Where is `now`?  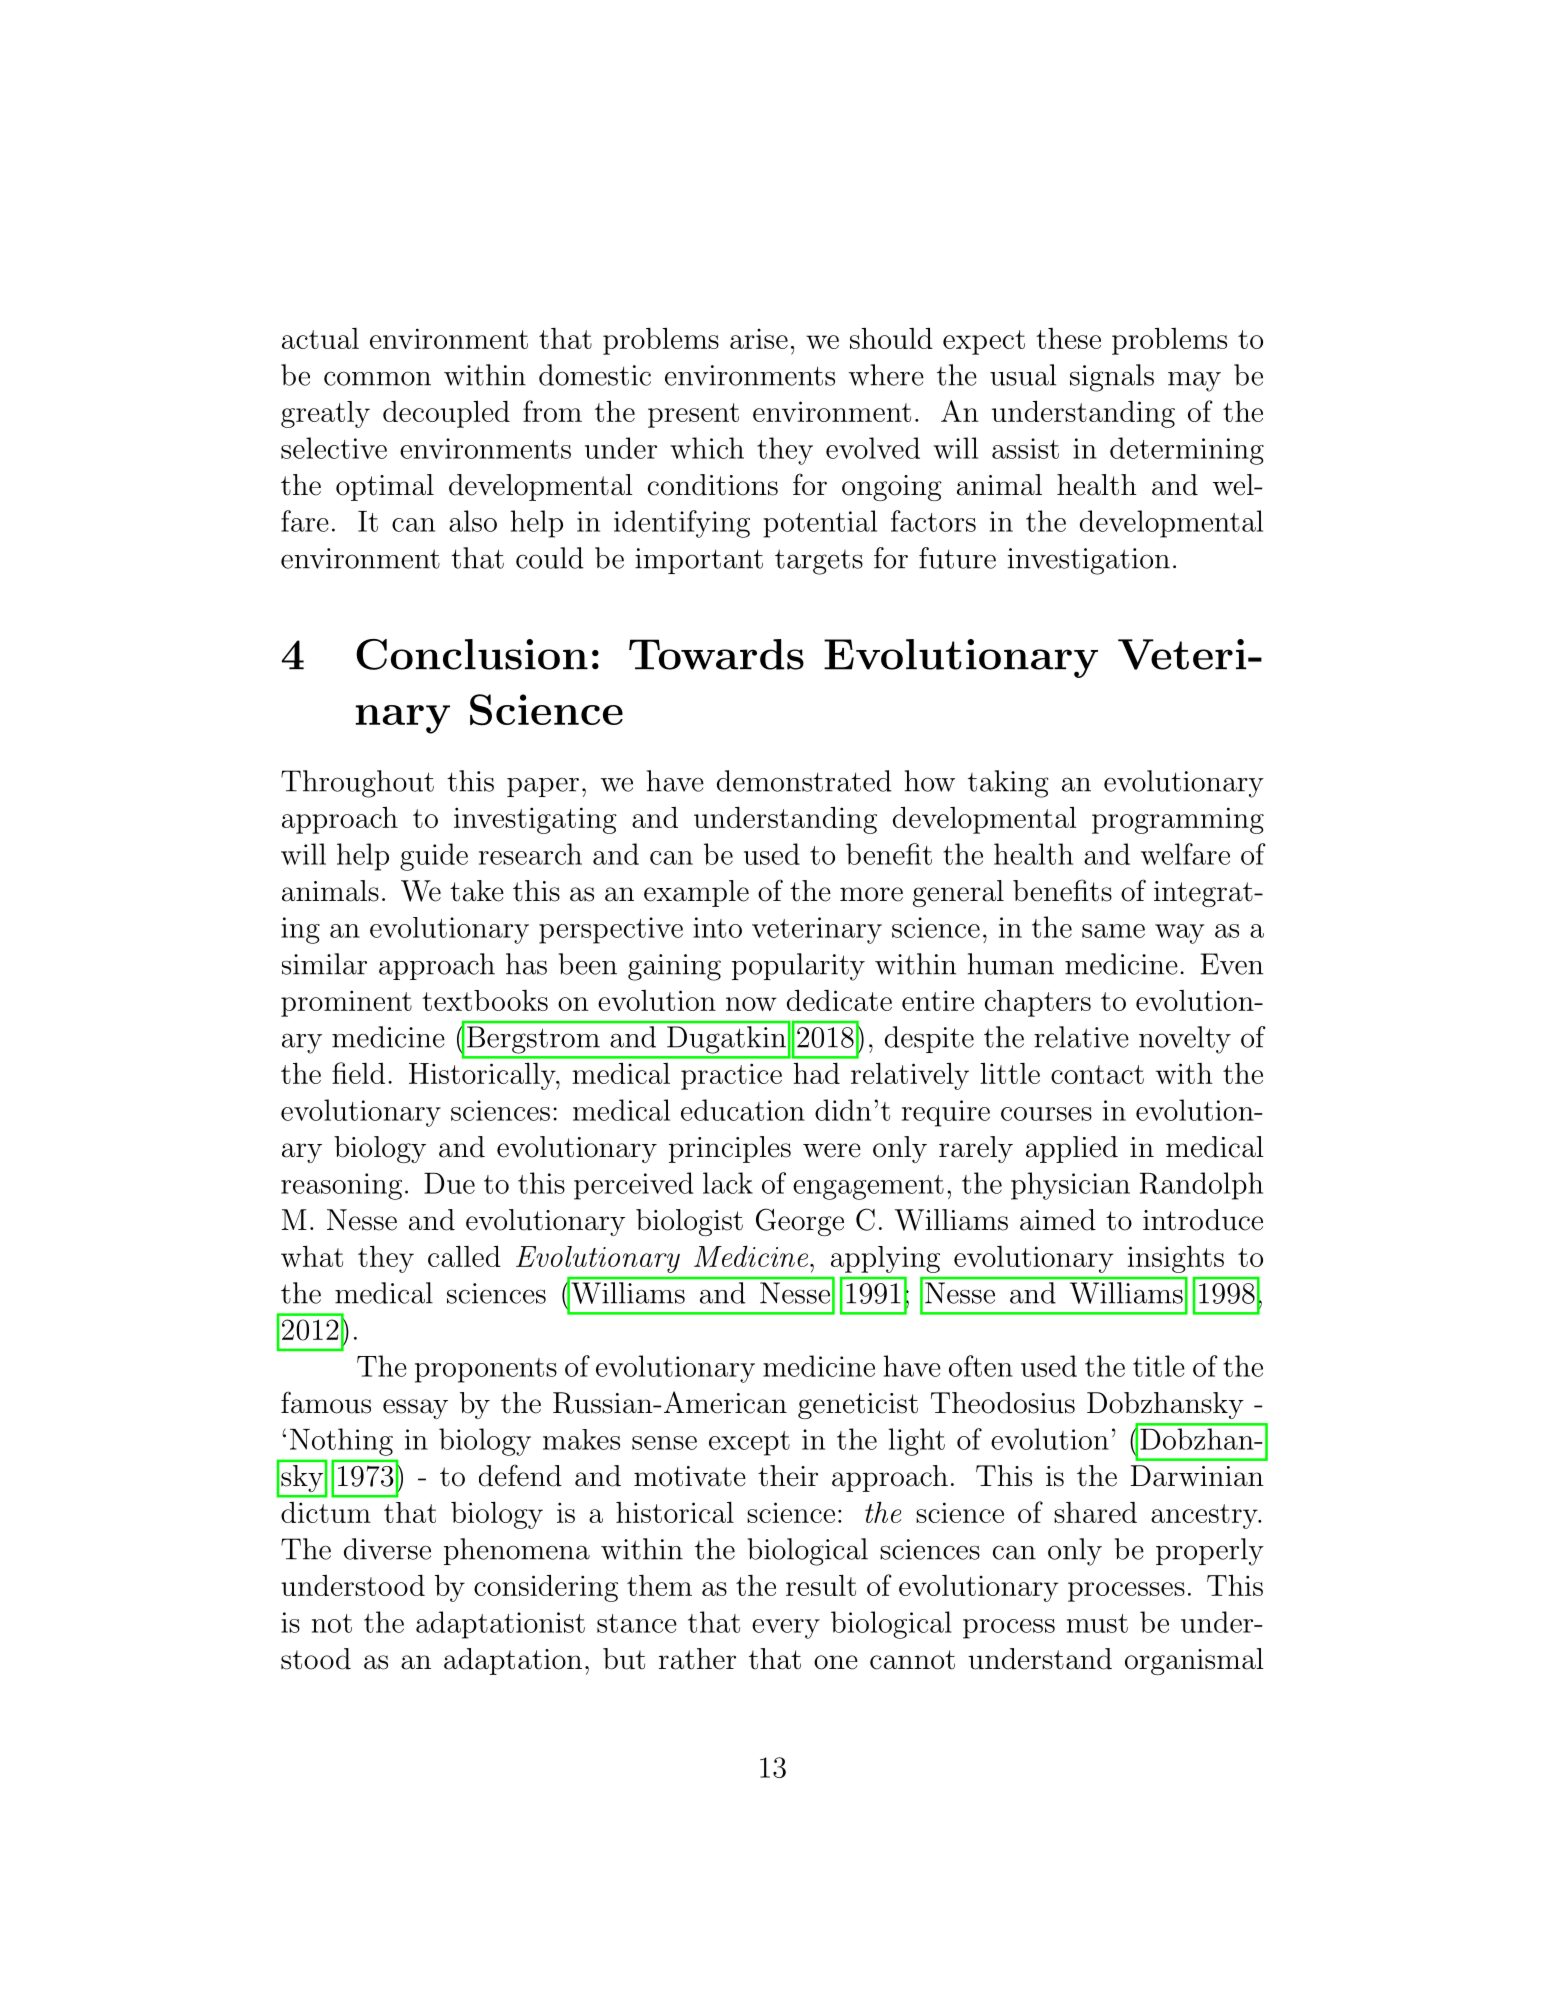 now is located at coordinates (751, 1004).
